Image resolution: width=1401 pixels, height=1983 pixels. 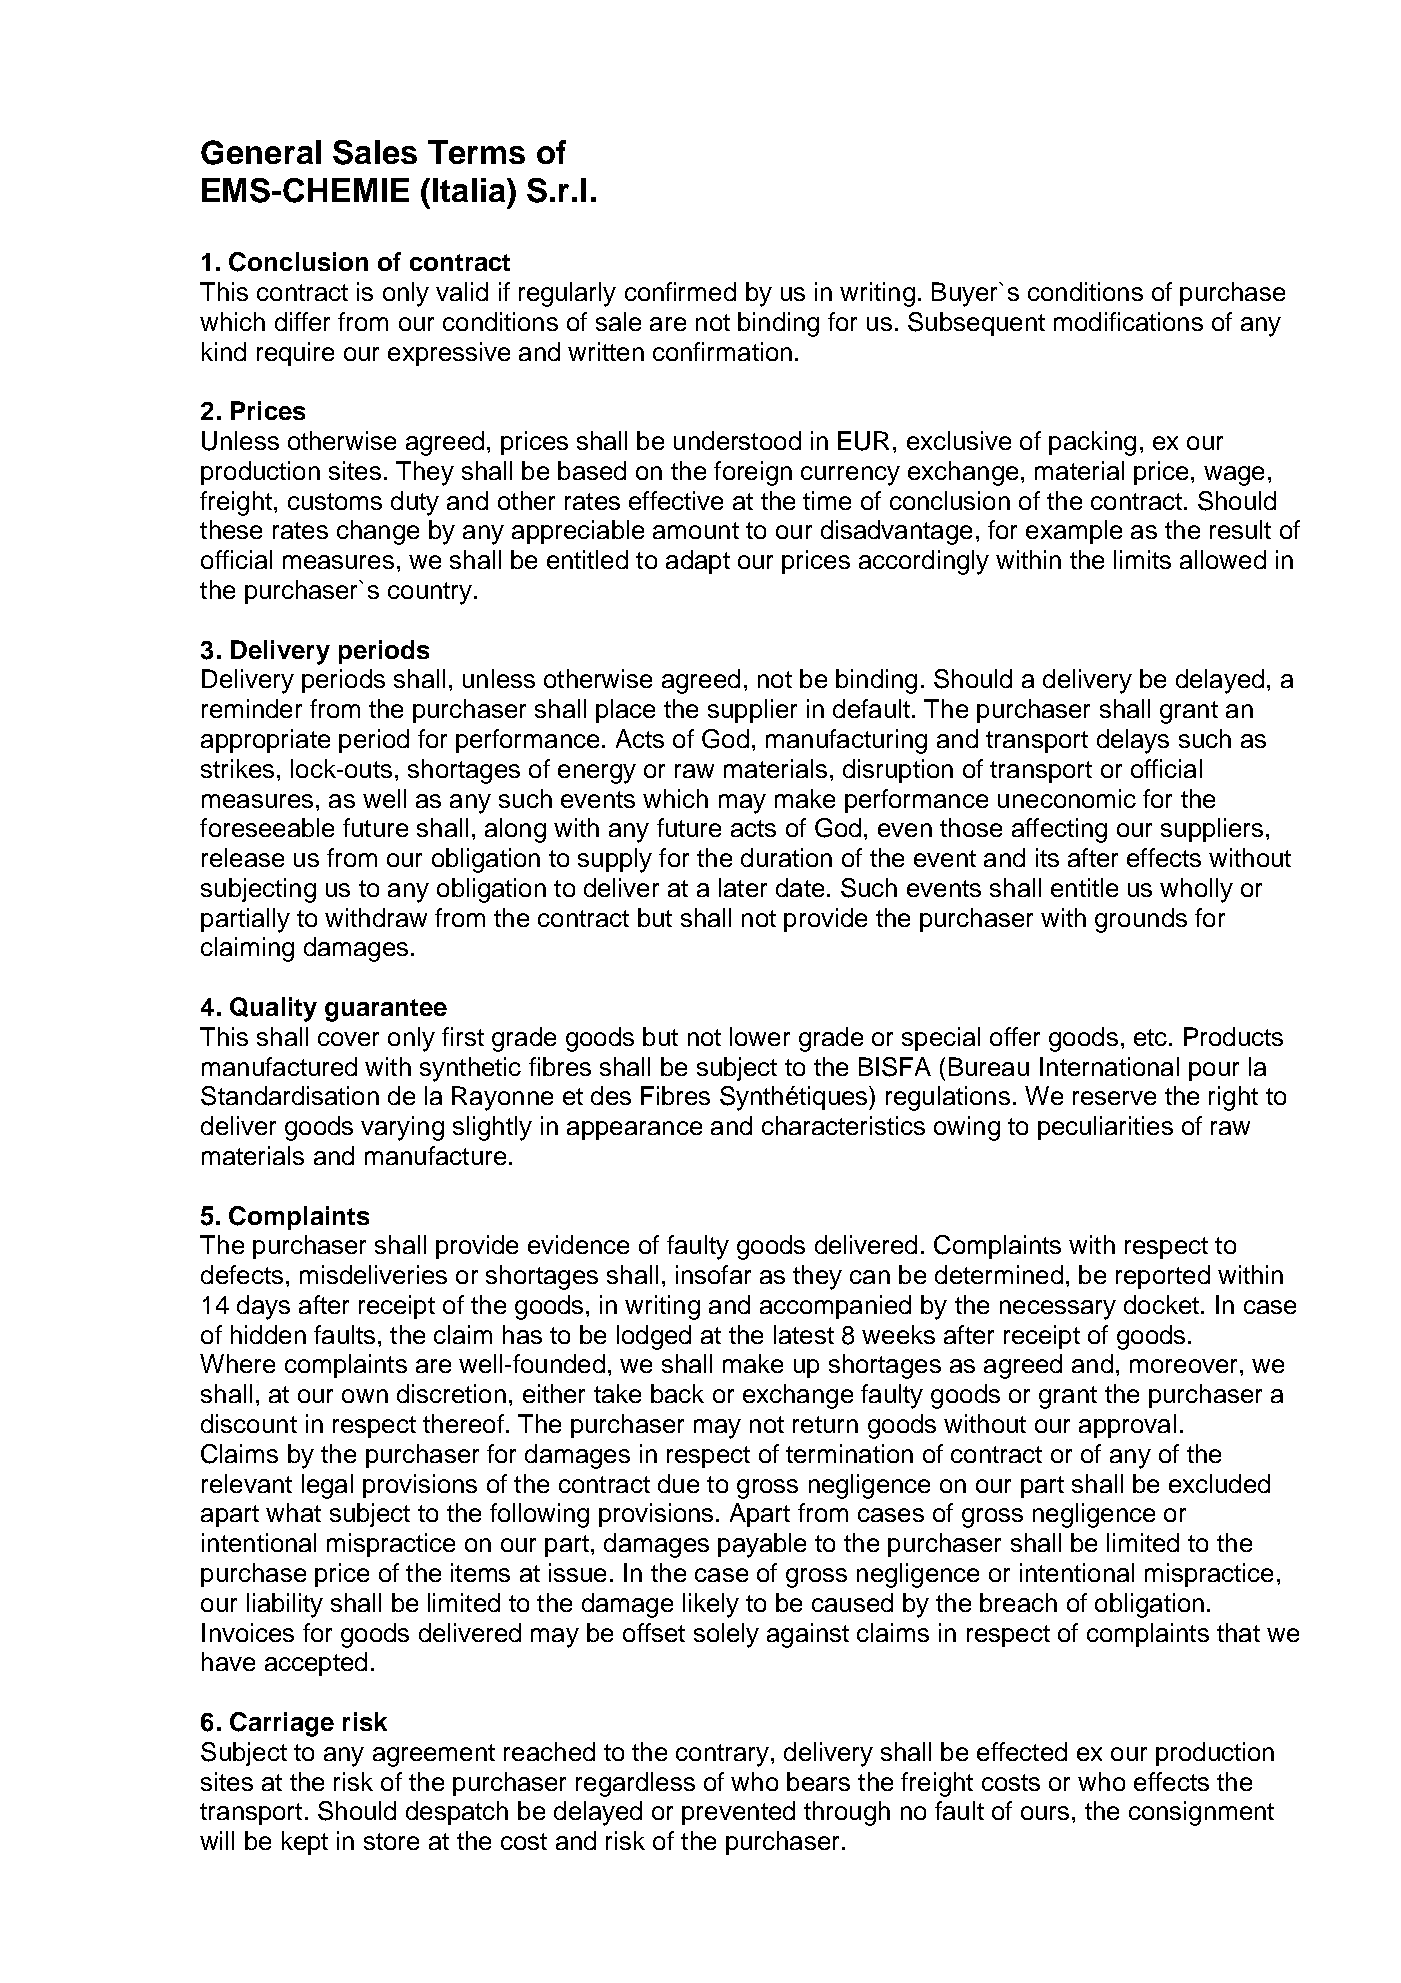 What do you see at coordinates (1152, 1037) in the screenshot?
I see `etc` at bounding box center [1152, 1037].
